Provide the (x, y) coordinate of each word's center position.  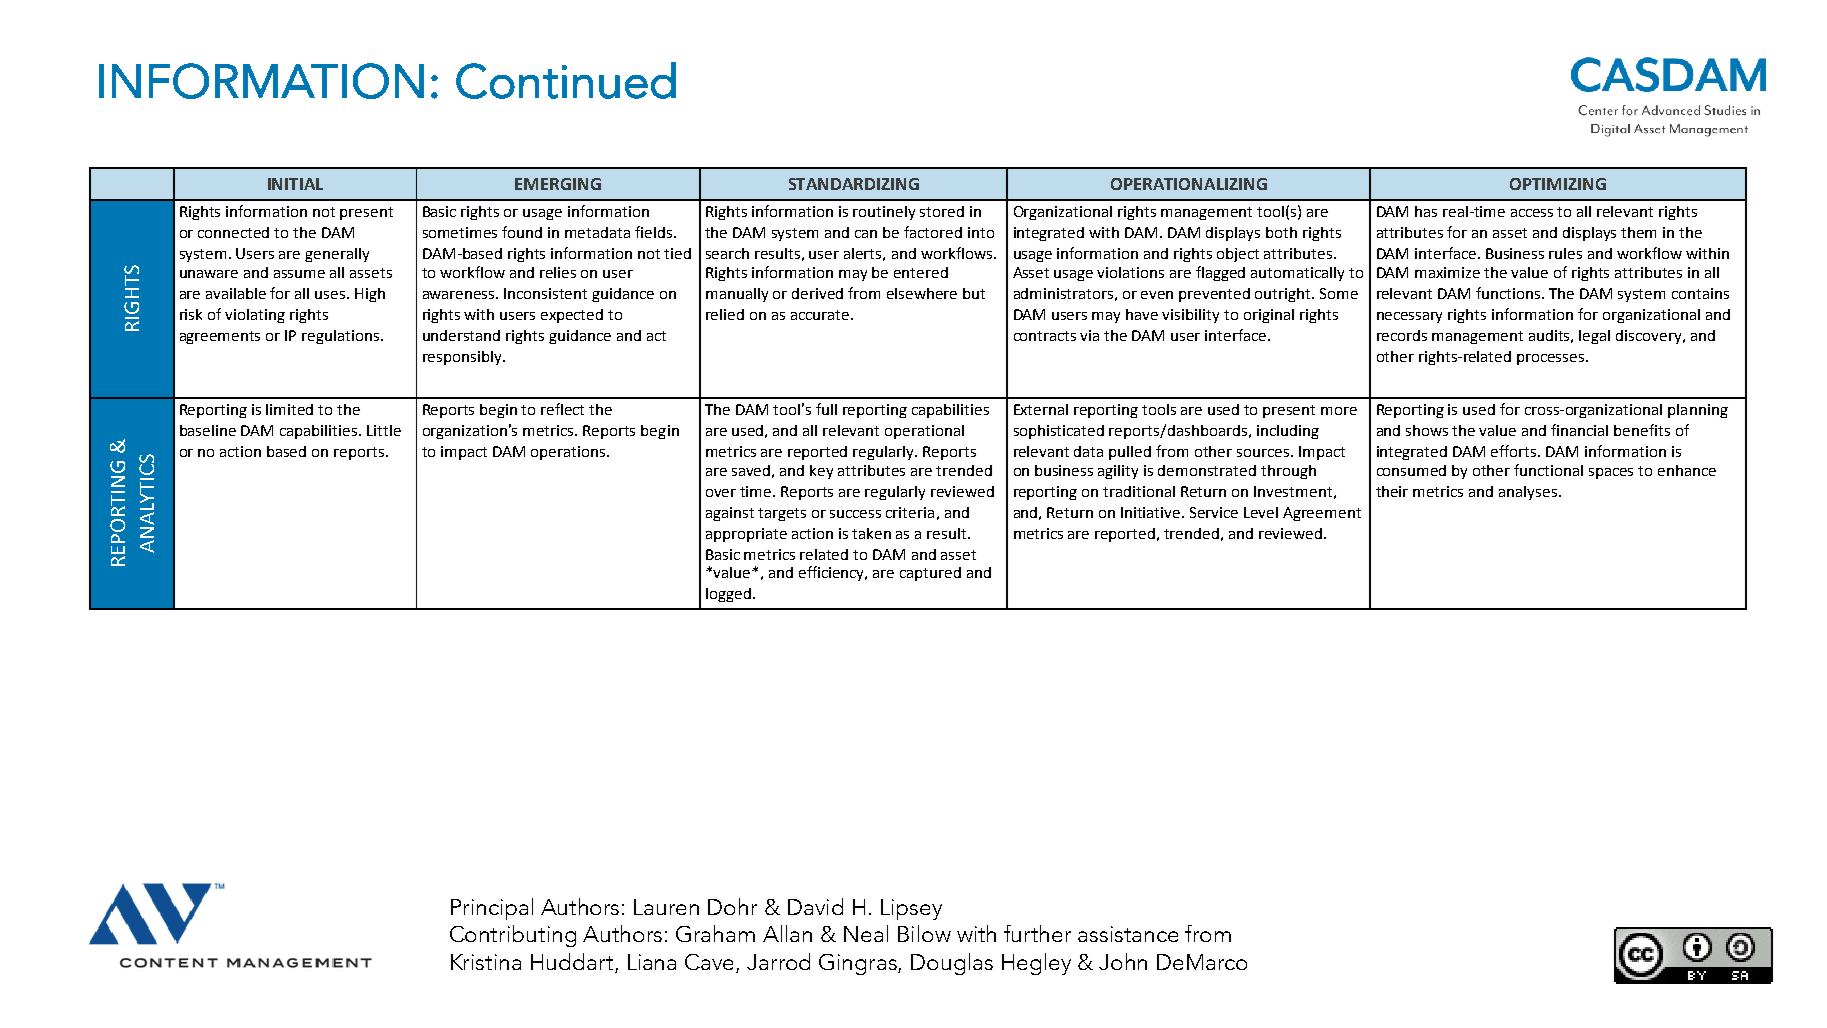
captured (930, 574)
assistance (1128, 934)
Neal (866, 933)
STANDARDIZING (854, 184)
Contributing (513, 936)
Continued (566, 80)
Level (1261, 512)
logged (730, 595)
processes (1552, 359)
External (1041, 409)
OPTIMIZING (1558, 184)
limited (289, 409)
